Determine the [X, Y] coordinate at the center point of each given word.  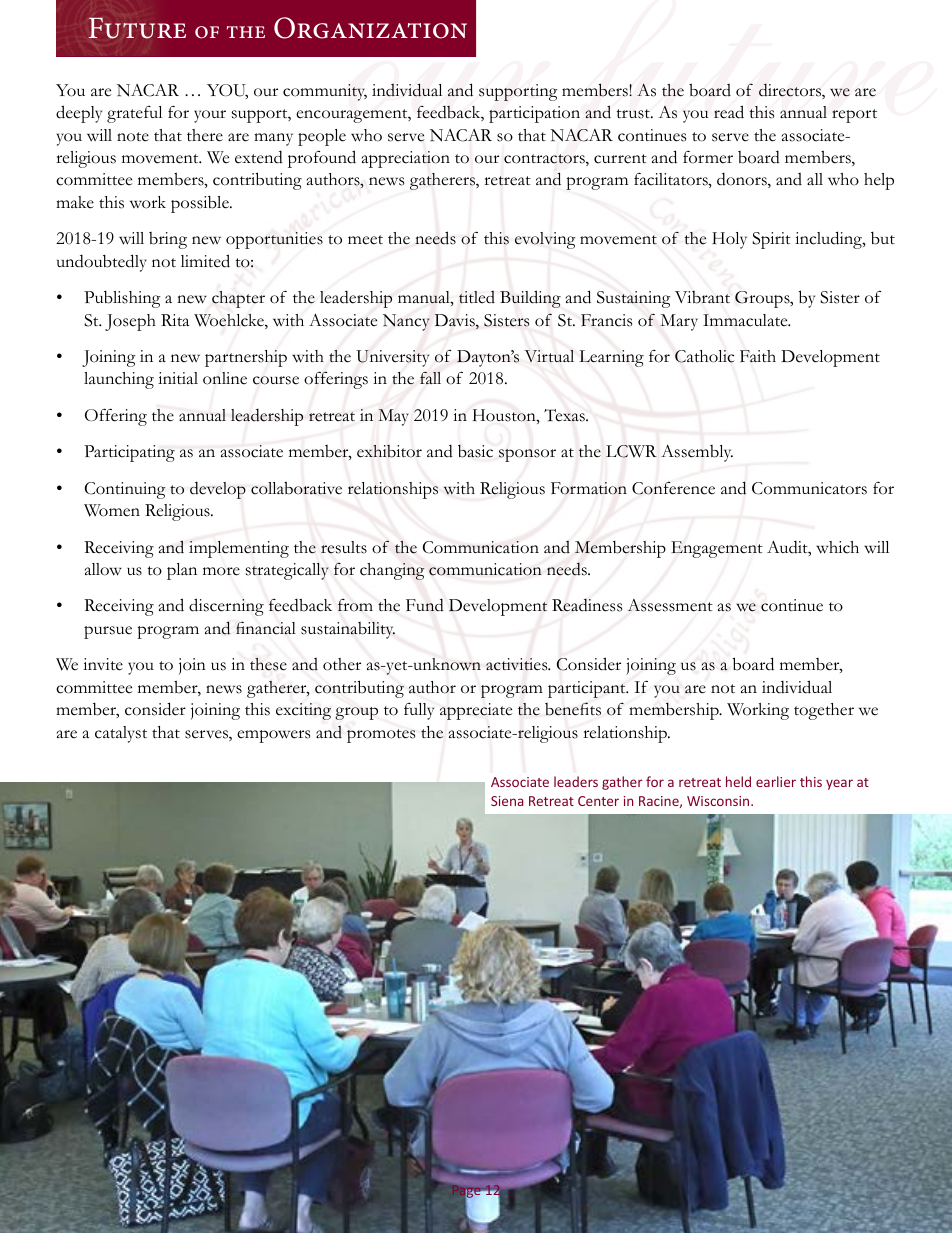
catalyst [121, 734]
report [854, 116]
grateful [134, 114]
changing [392, 571]
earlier [776, 781]
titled [477, 297]
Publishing [122, 299]
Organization [370, 28]
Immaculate [746, 320]
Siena [507, 801]
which [837, 547]
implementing [239, 549]
